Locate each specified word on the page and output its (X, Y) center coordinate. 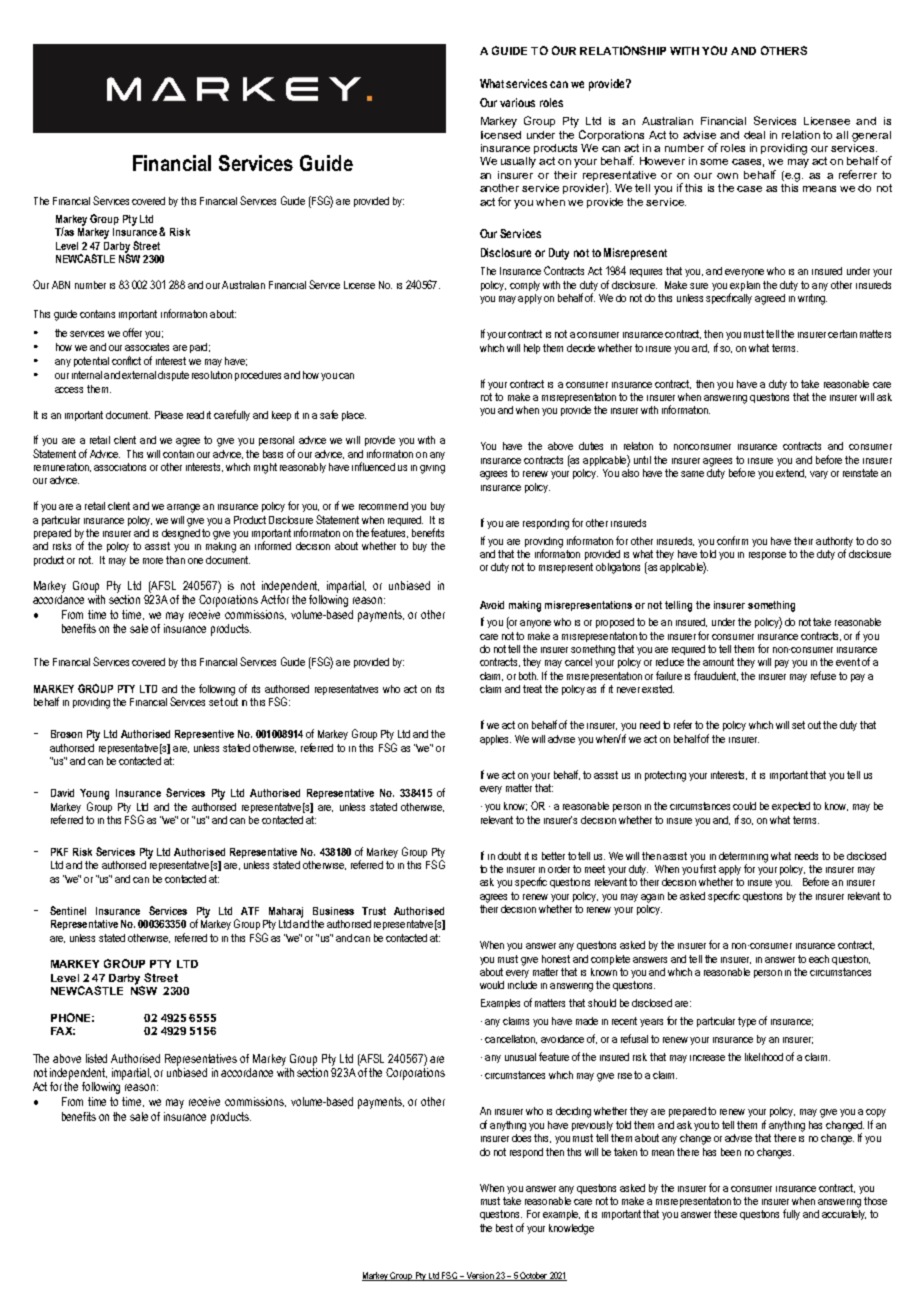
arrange (183, 508)
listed (96, 1058)
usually (518, 162)
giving (432, 469)
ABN (61, 285)
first (708, 868)
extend (791, 473)
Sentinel (68, 910)
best (504, 1228)
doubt (509, 856)
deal (754, 135)
